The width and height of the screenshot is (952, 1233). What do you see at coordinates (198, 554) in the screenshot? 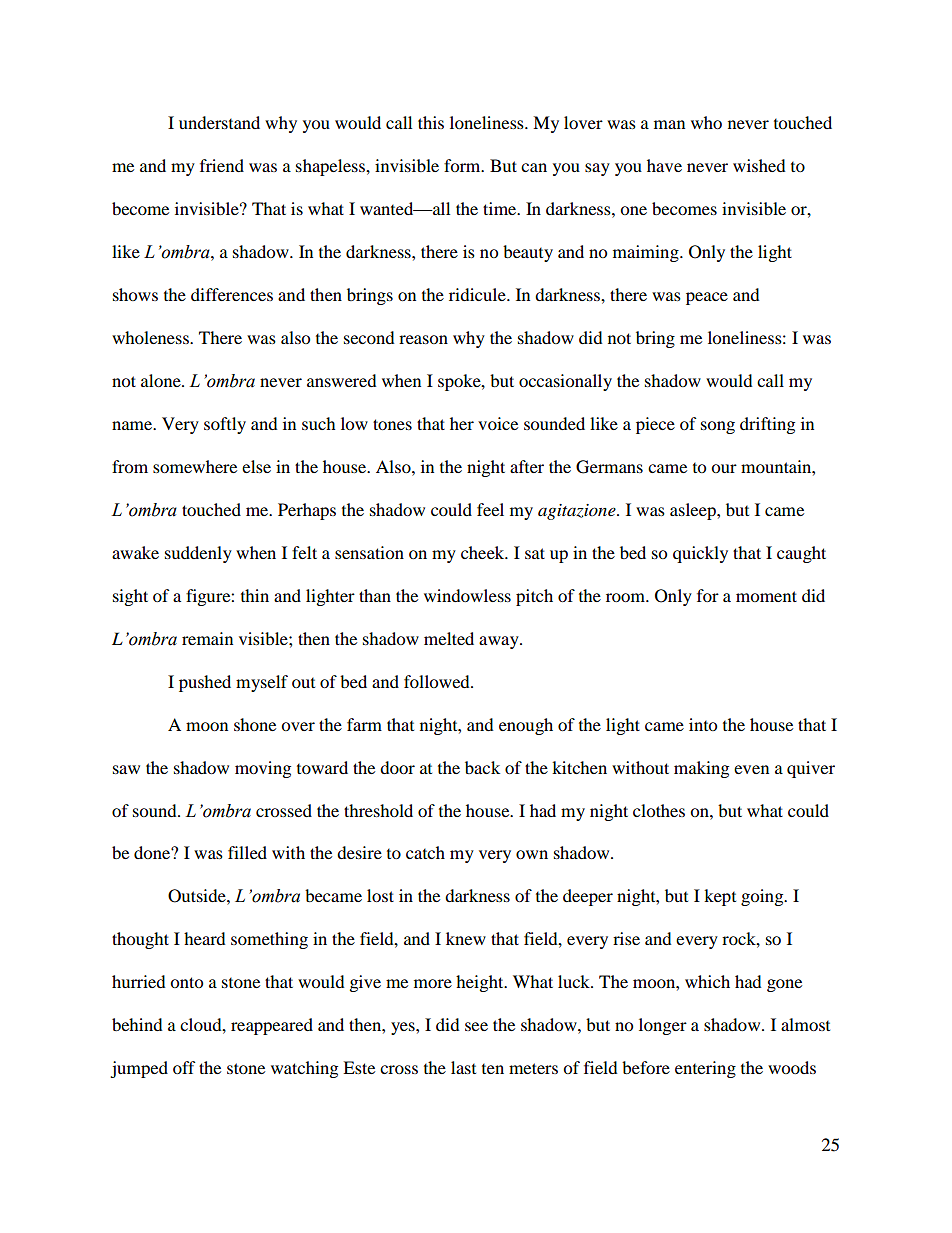
I see `suddenly` at bounding box center [198, 554].
